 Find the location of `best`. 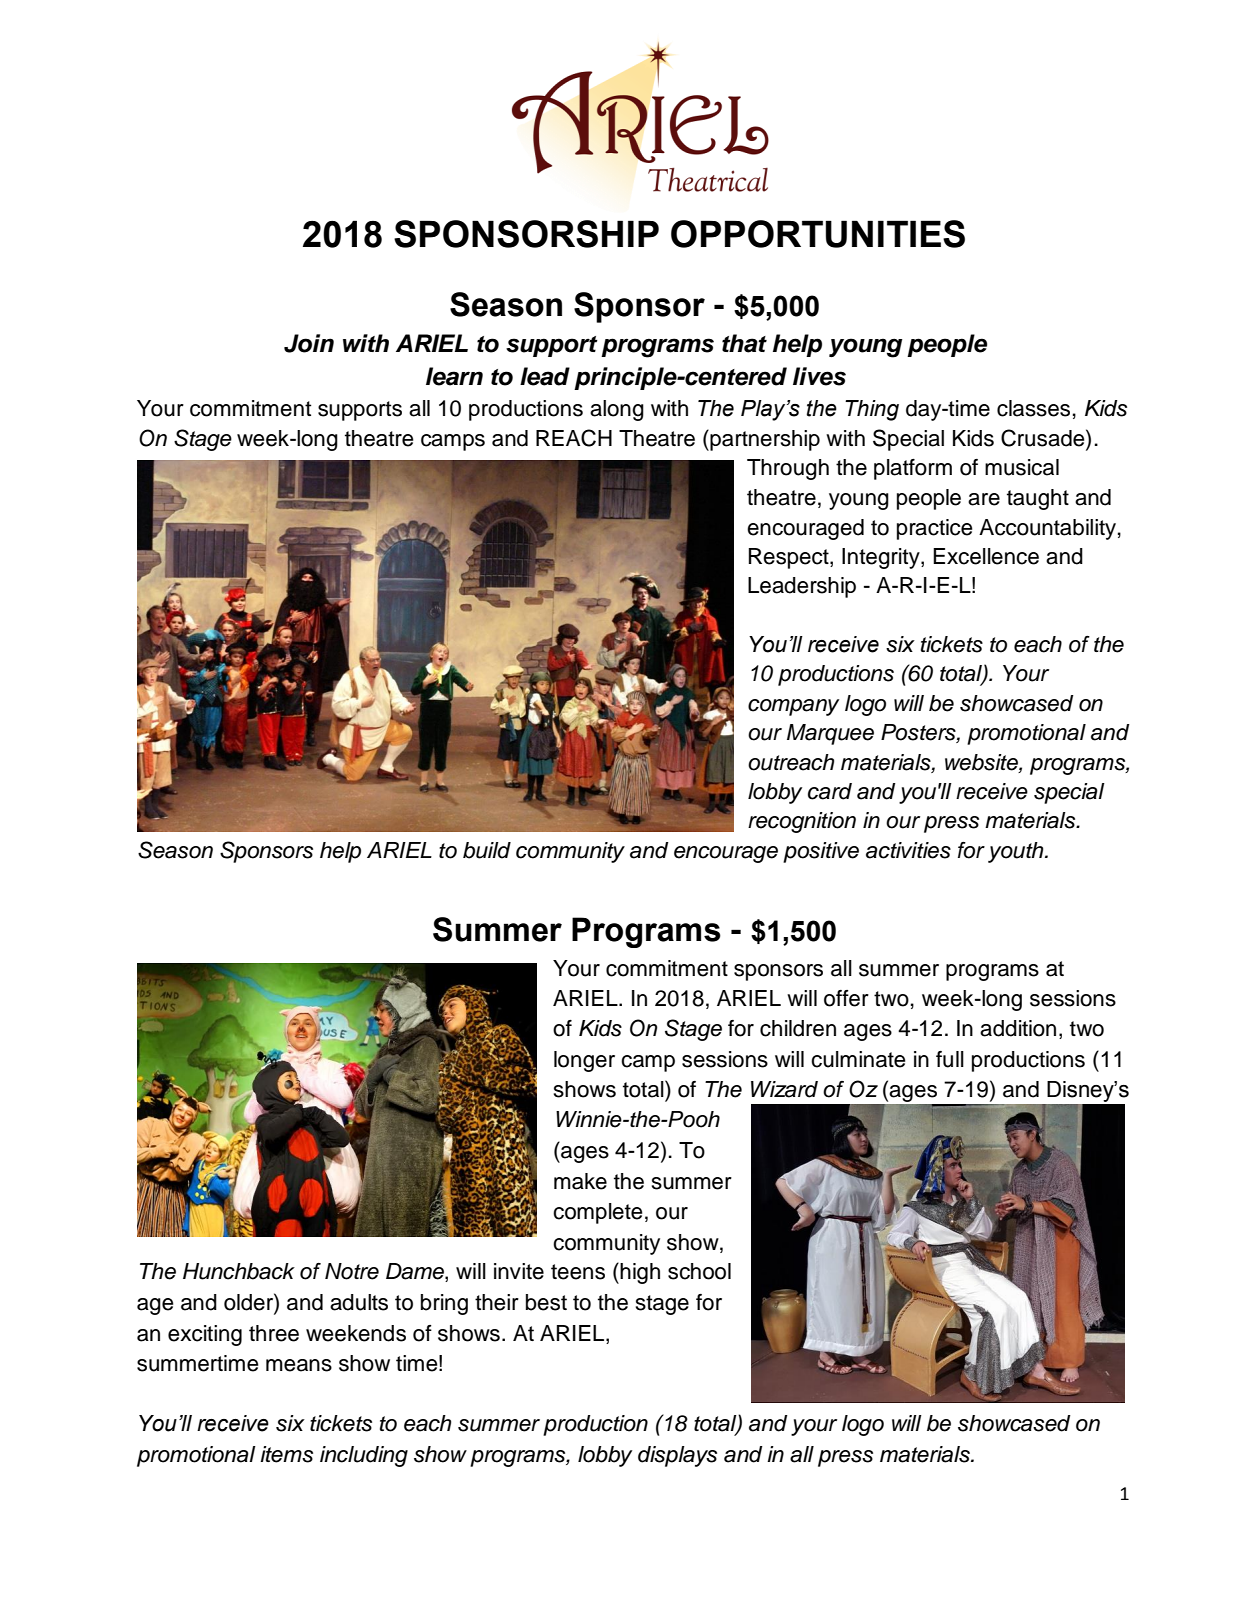

best is located at coordinates (546, 1302).
